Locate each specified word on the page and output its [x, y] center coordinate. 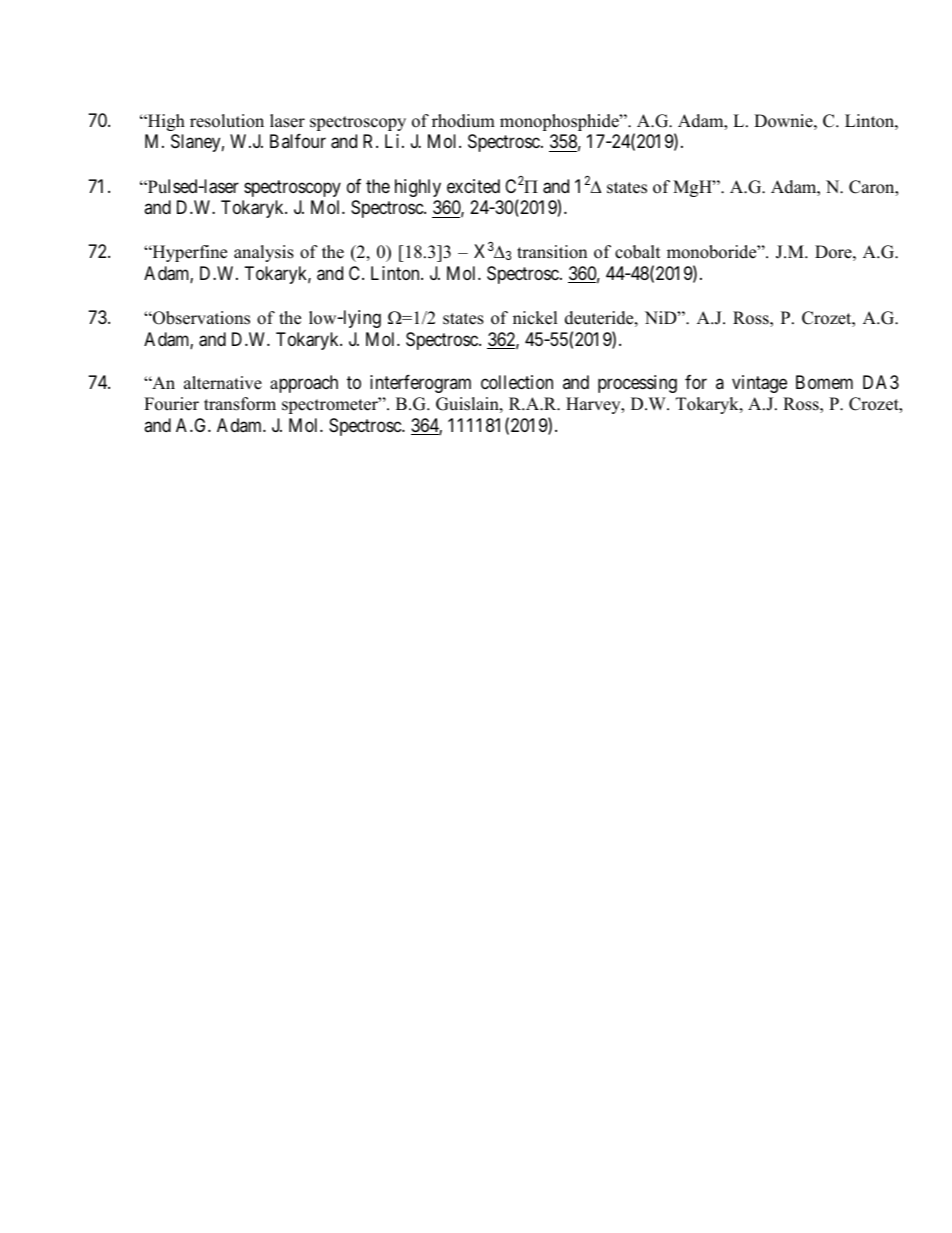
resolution [227, 121]
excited [473, 186]
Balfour [298, 141]
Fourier [171, 404]
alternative [223, 383]
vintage [759, 384]
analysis [264, 253]
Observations [200, 318]
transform [240, 404]
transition [552, 252]
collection [517, 382]
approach [304, 384]
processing [637, 384]
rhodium [463, 121]
